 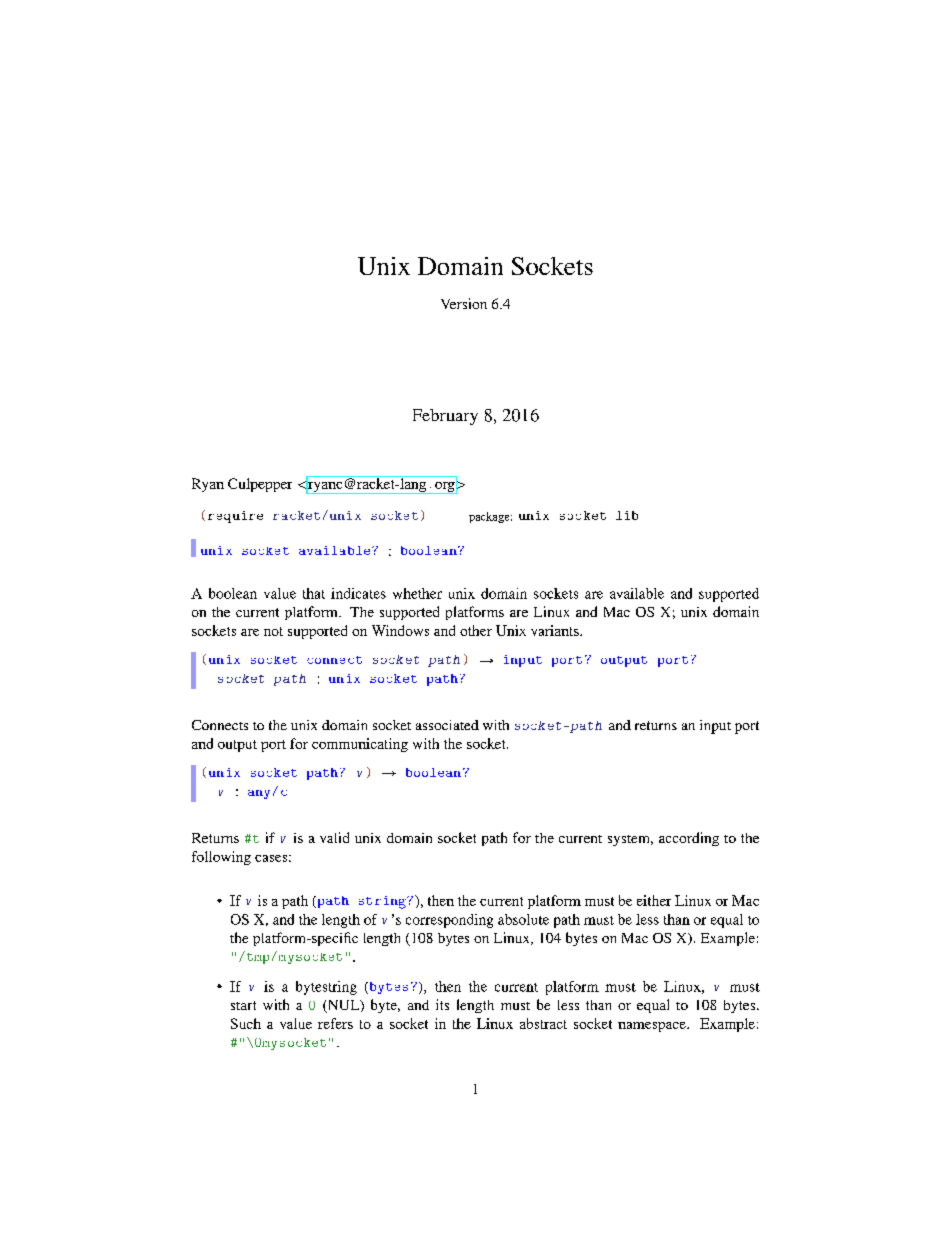 I want to click on associated, so click(x=447, y=725).
